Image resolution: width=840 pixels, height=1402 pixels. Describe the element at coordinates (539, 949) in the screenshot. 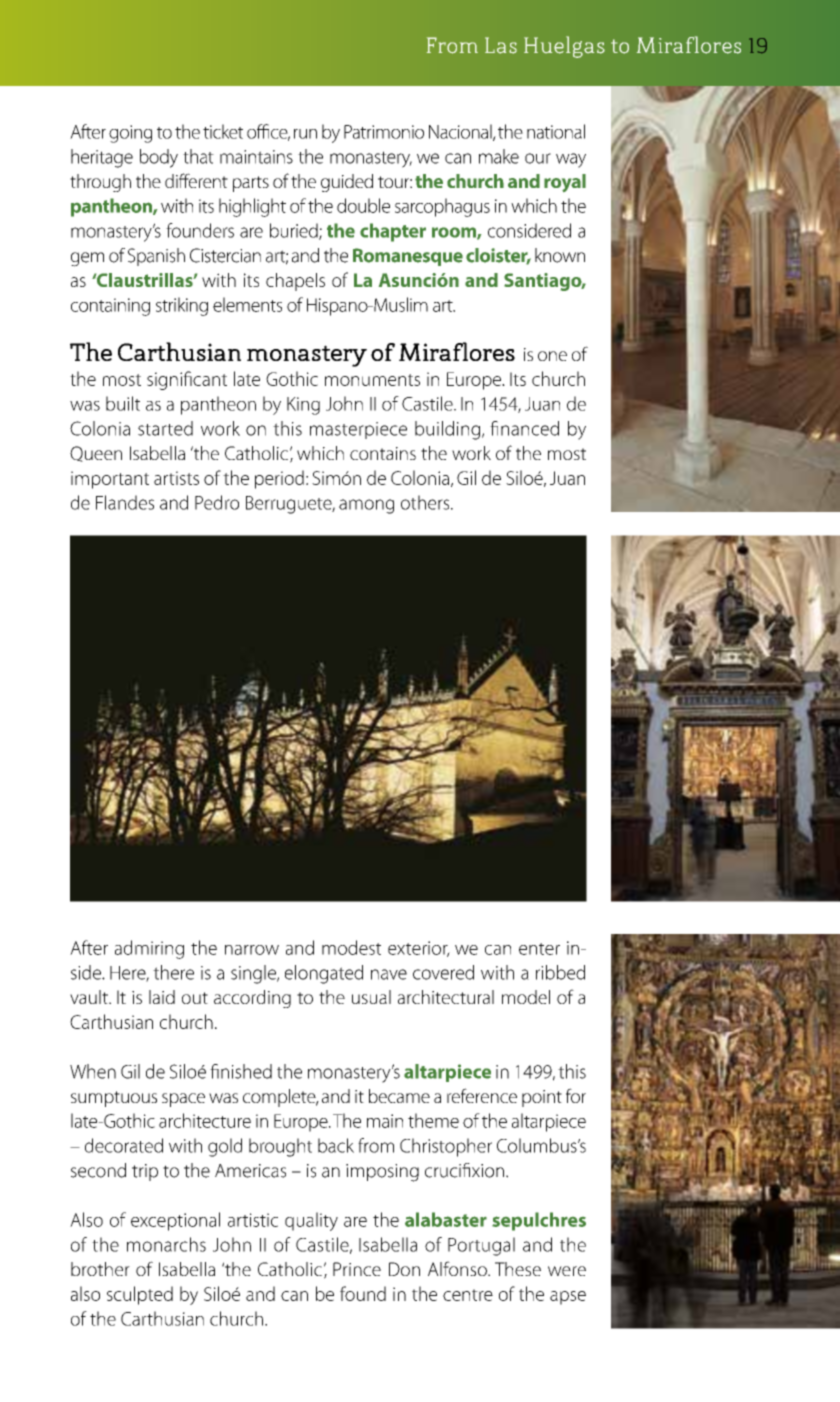

I see `enter` at that location.
